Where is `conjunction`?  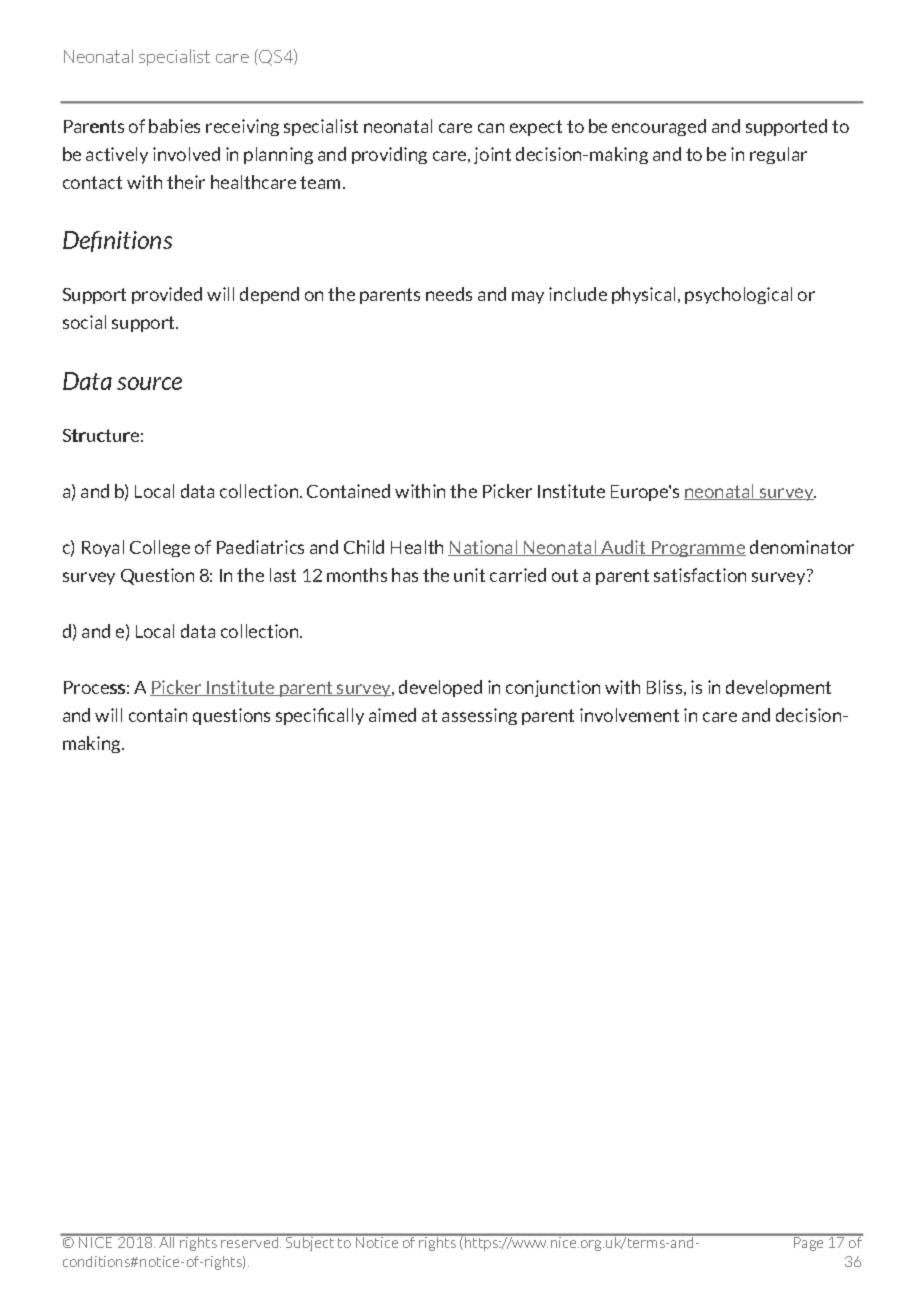
conjunction is located at coordinates (553, 688).
